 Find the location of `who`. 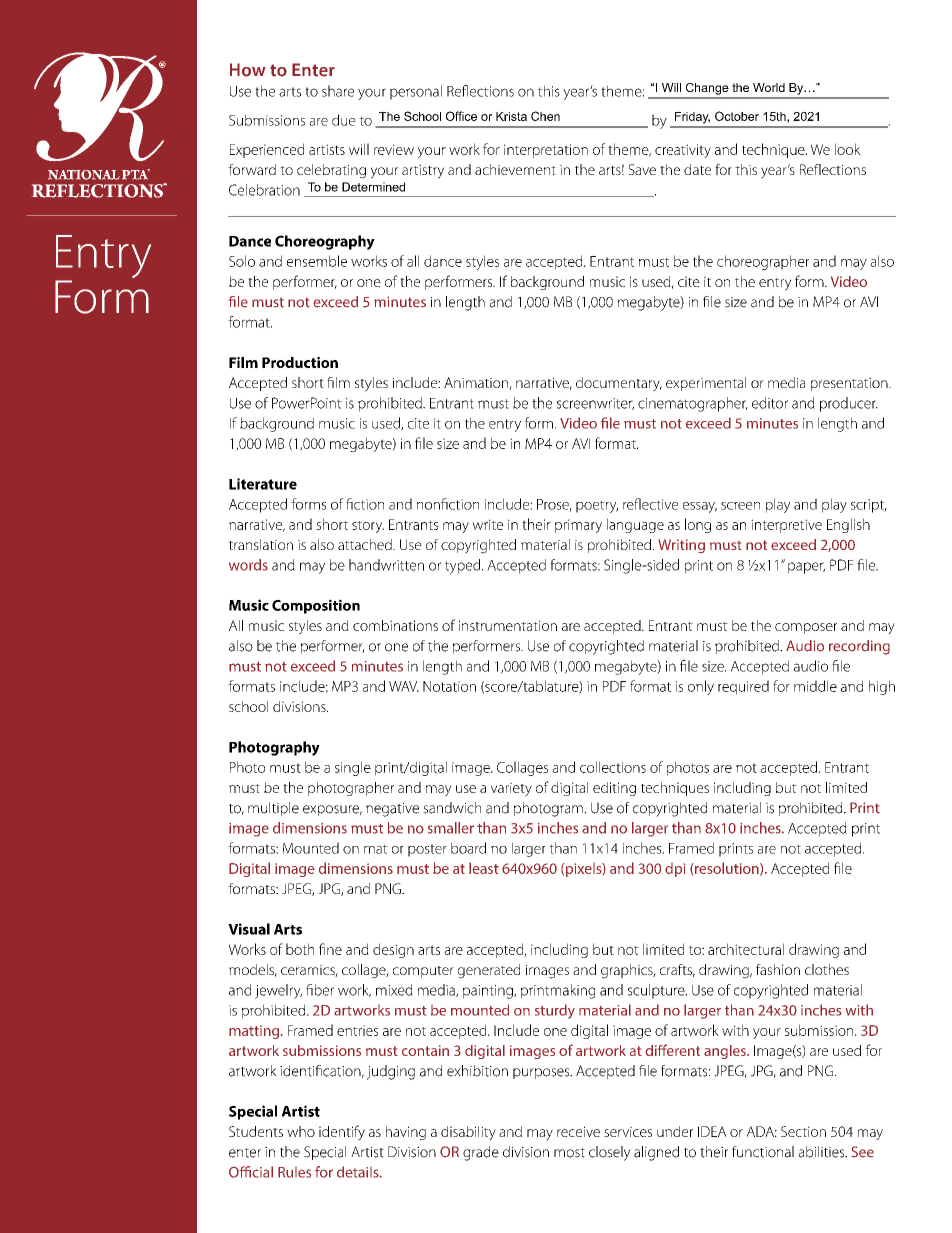

who is located at coordinates (301, 1131).
